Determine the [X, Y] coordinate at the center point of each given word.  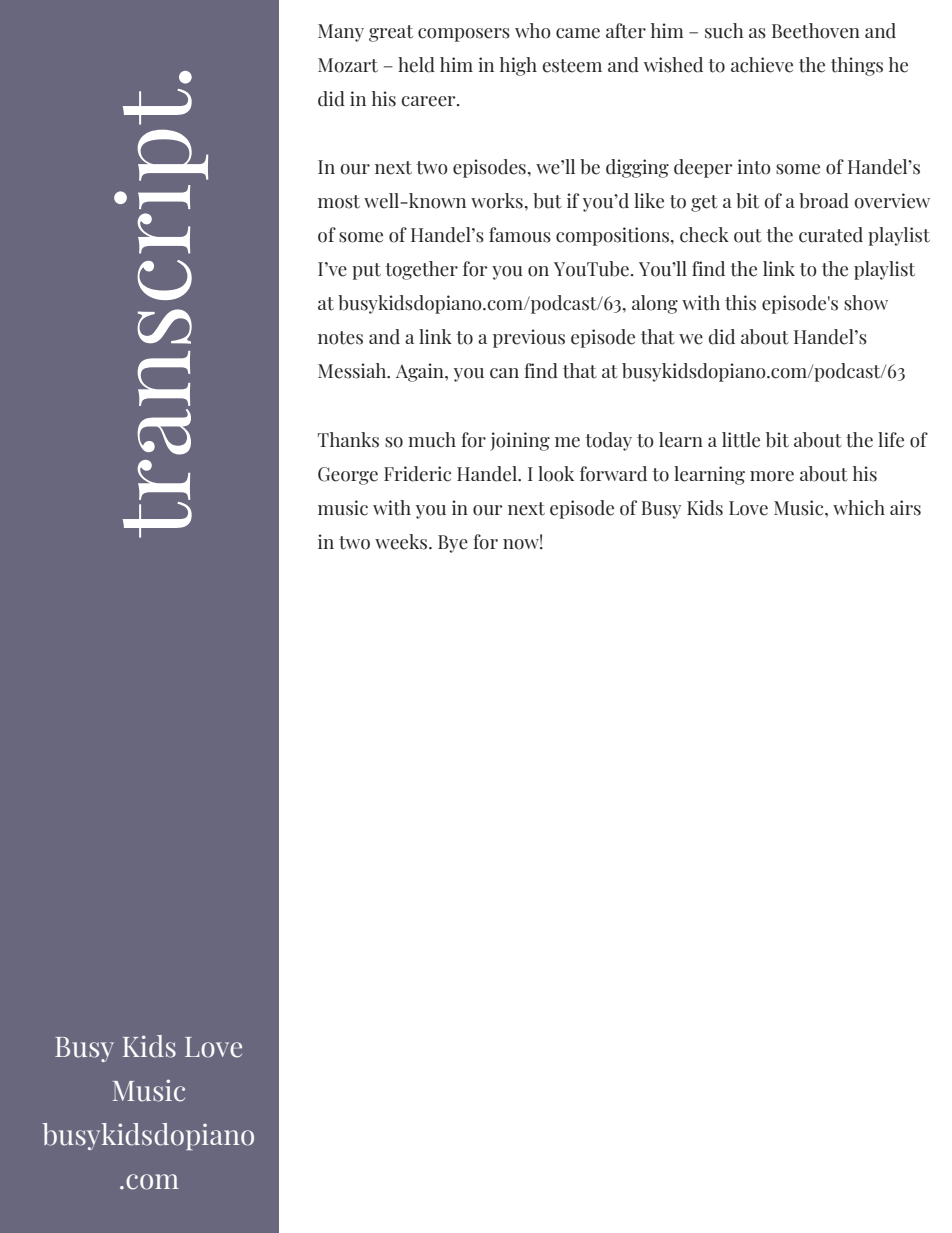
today [608, 441]
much [432, 440]
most [339, 202]
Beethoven [816, 31]
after [626, 31]
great [391, 33]
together [421, 270]
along [655, 304]
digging [637, 168]
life [891, 440]
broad [824, 201]
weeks [402, 542]
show [866, 303]
